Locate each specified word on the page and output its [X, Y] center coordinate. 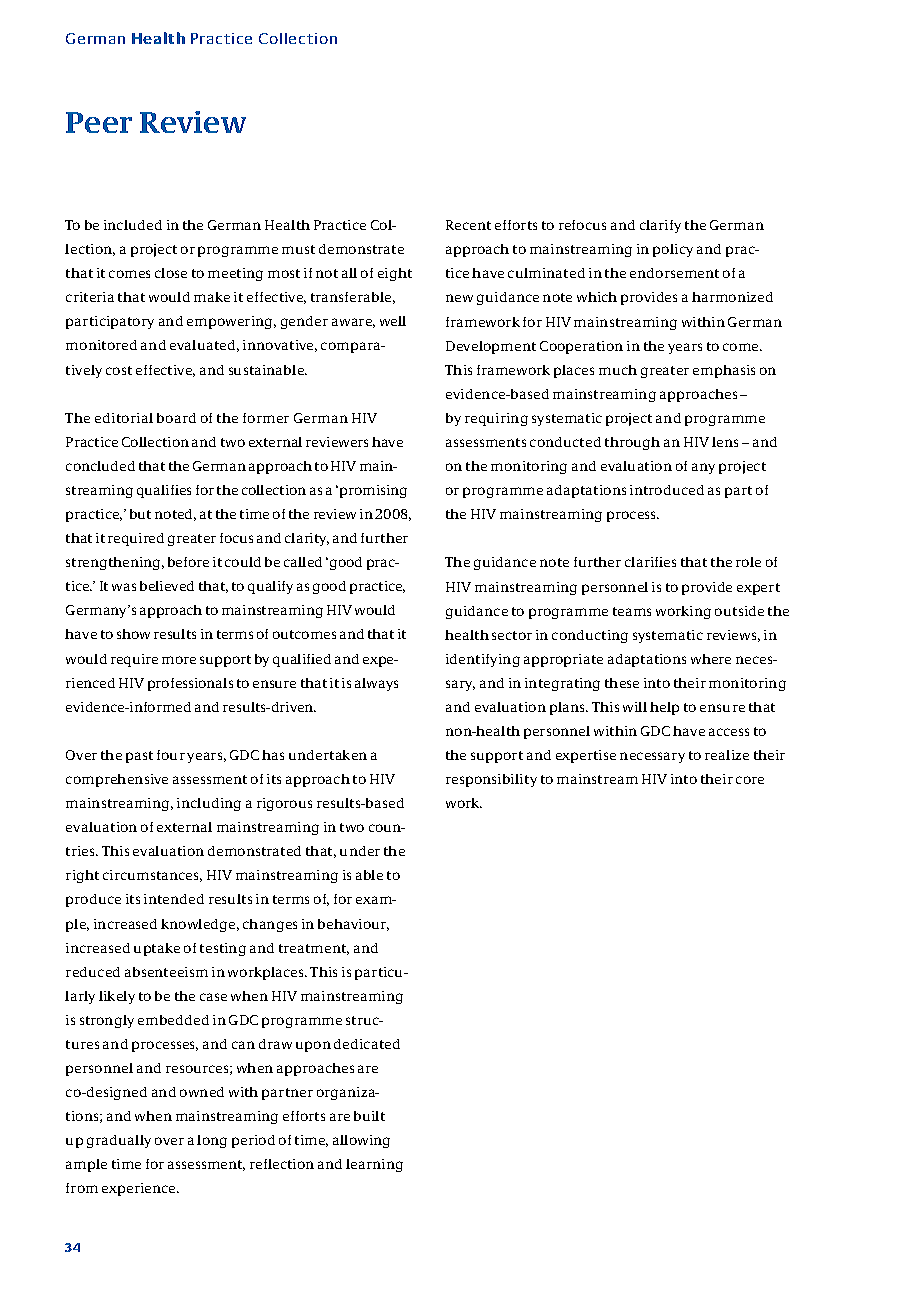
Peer [99, 122]
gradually [119, 1141]
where [711, 659]
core [750, 780]
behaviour [353, 925]
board [176, 418]
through [632, 443]
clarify [660, 226]
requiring [496, 419]
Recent [468, 225]
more [179, 660]
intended [174, 899]
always [376, 684]
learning [374, 1165]
